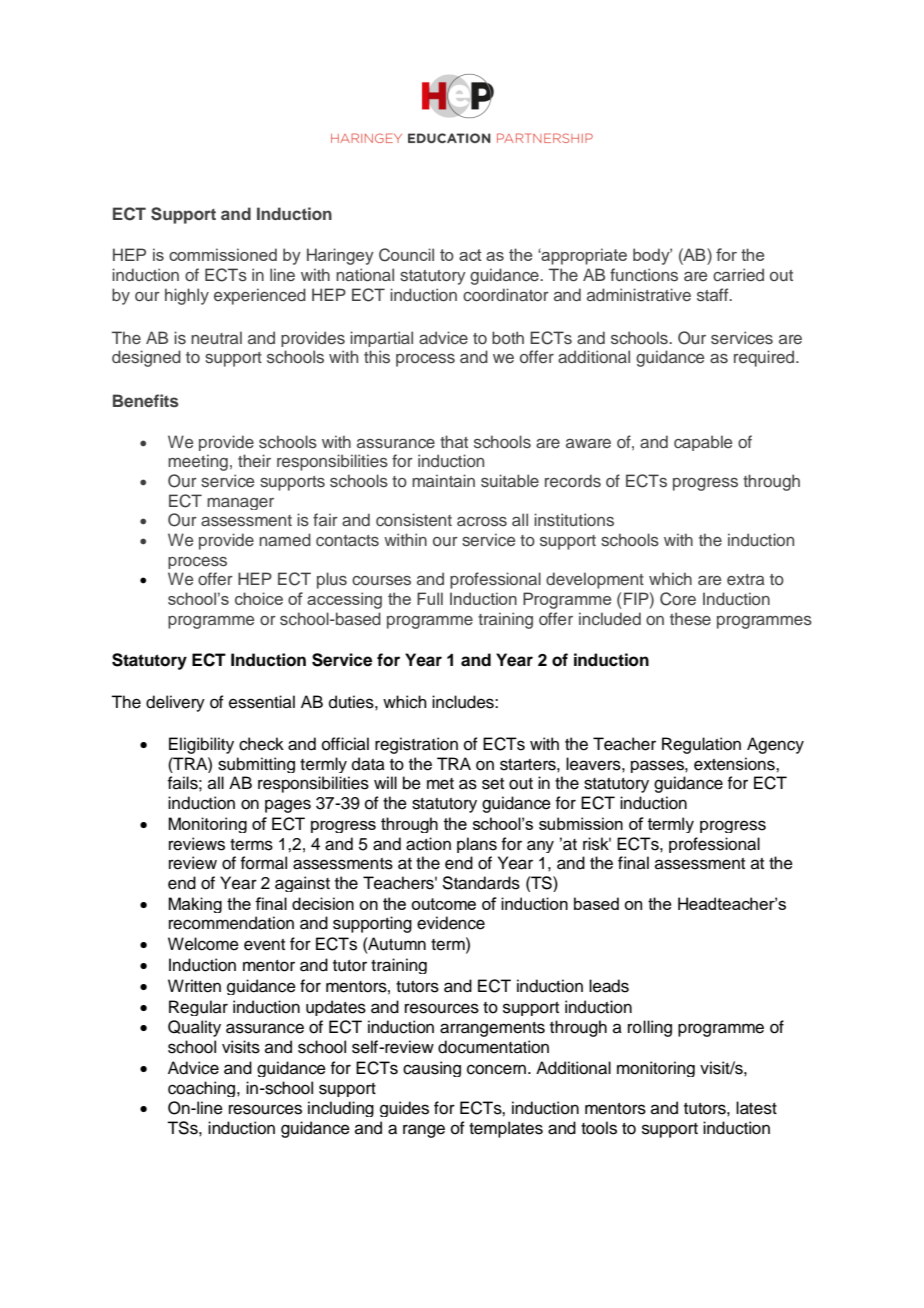 This page has height=1308, width=924. I want to click on guides, so click(404, 1109).
